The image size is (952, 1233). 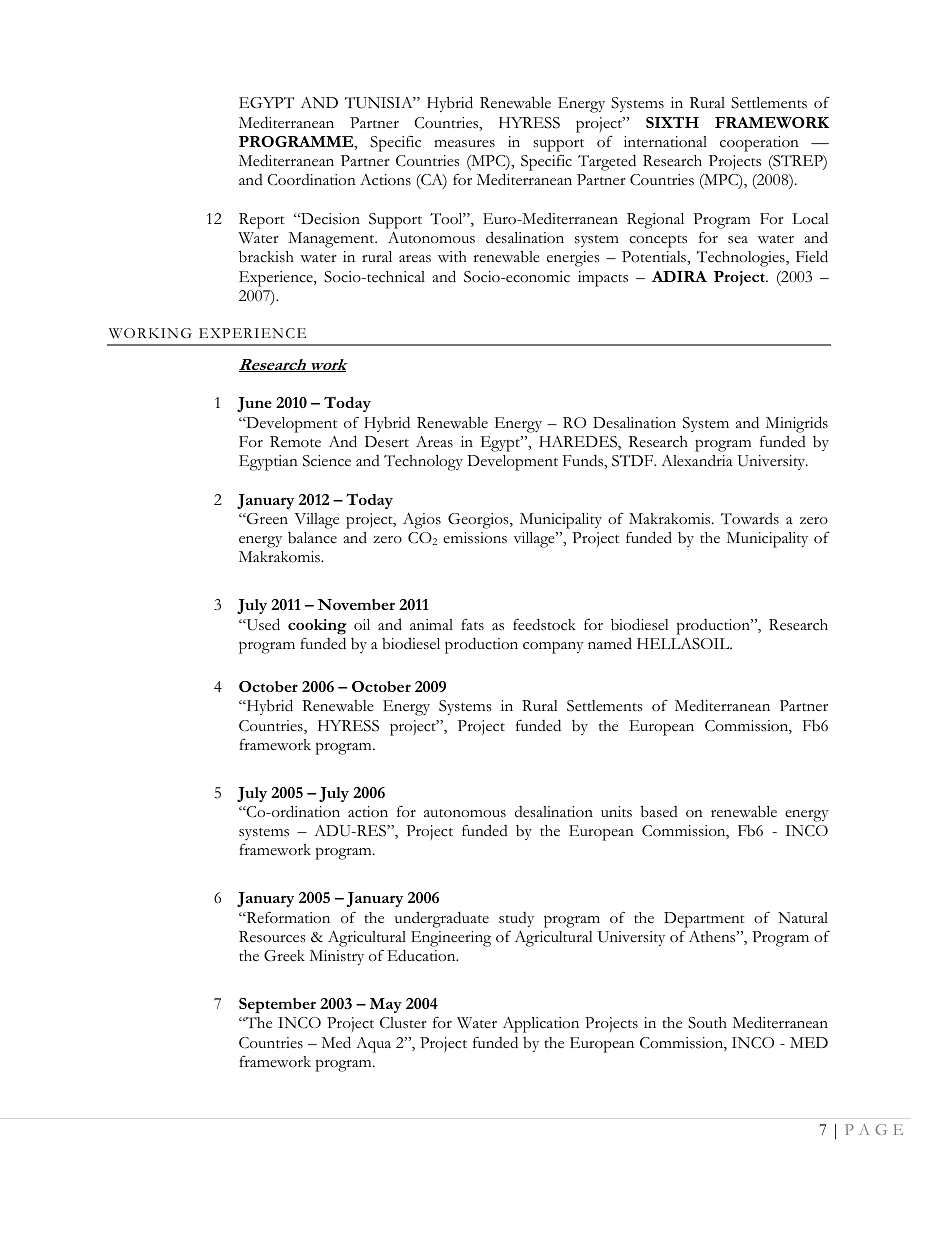 What do you see at coordinates (262, 221) in the page?
I see `Report` at bounding box center [262, 221].
